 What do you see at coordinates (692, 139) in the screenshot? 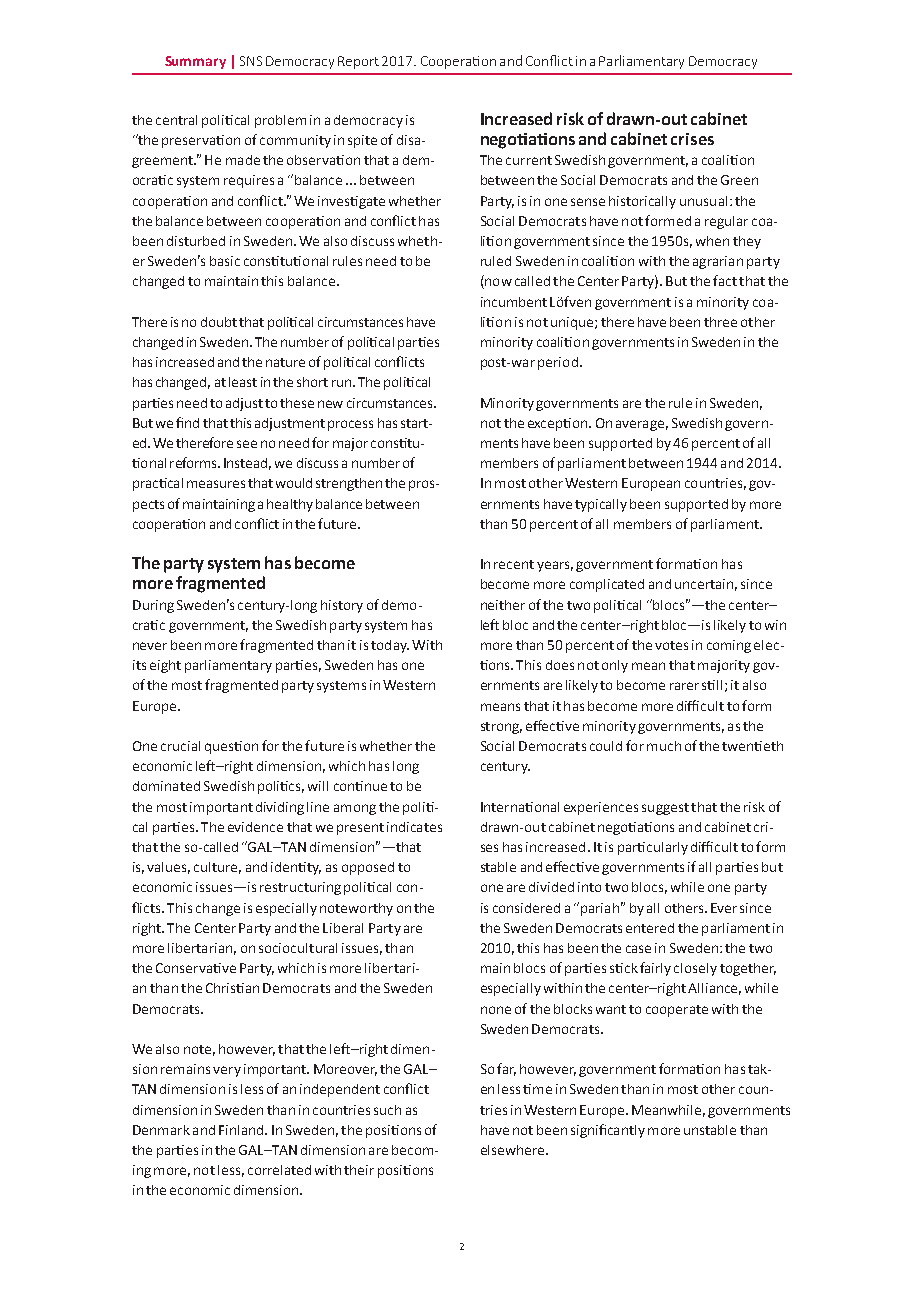
I see `crises` at bounding box center [692, 139].
